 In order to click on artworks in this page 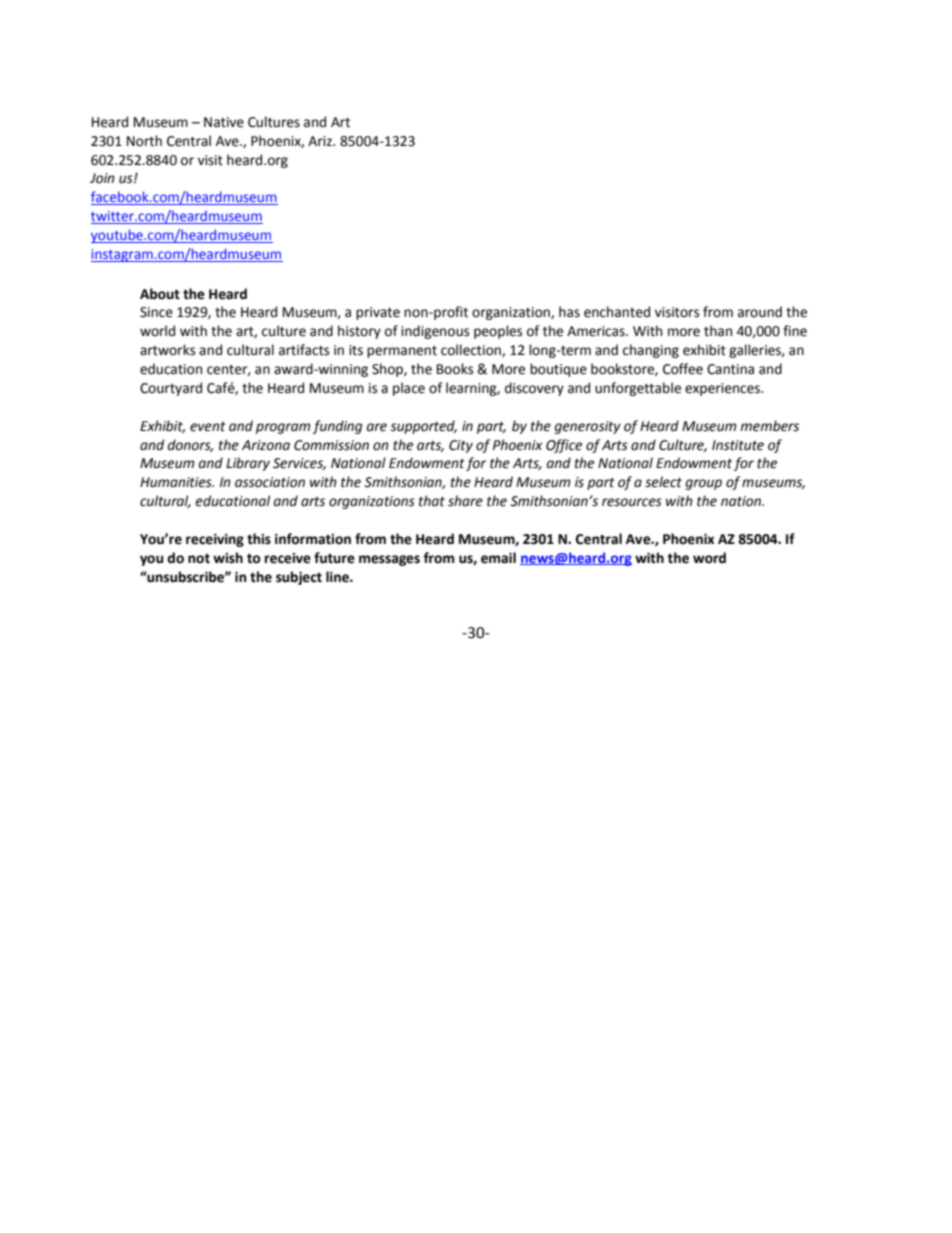, I will do `click(167, 350)`.
